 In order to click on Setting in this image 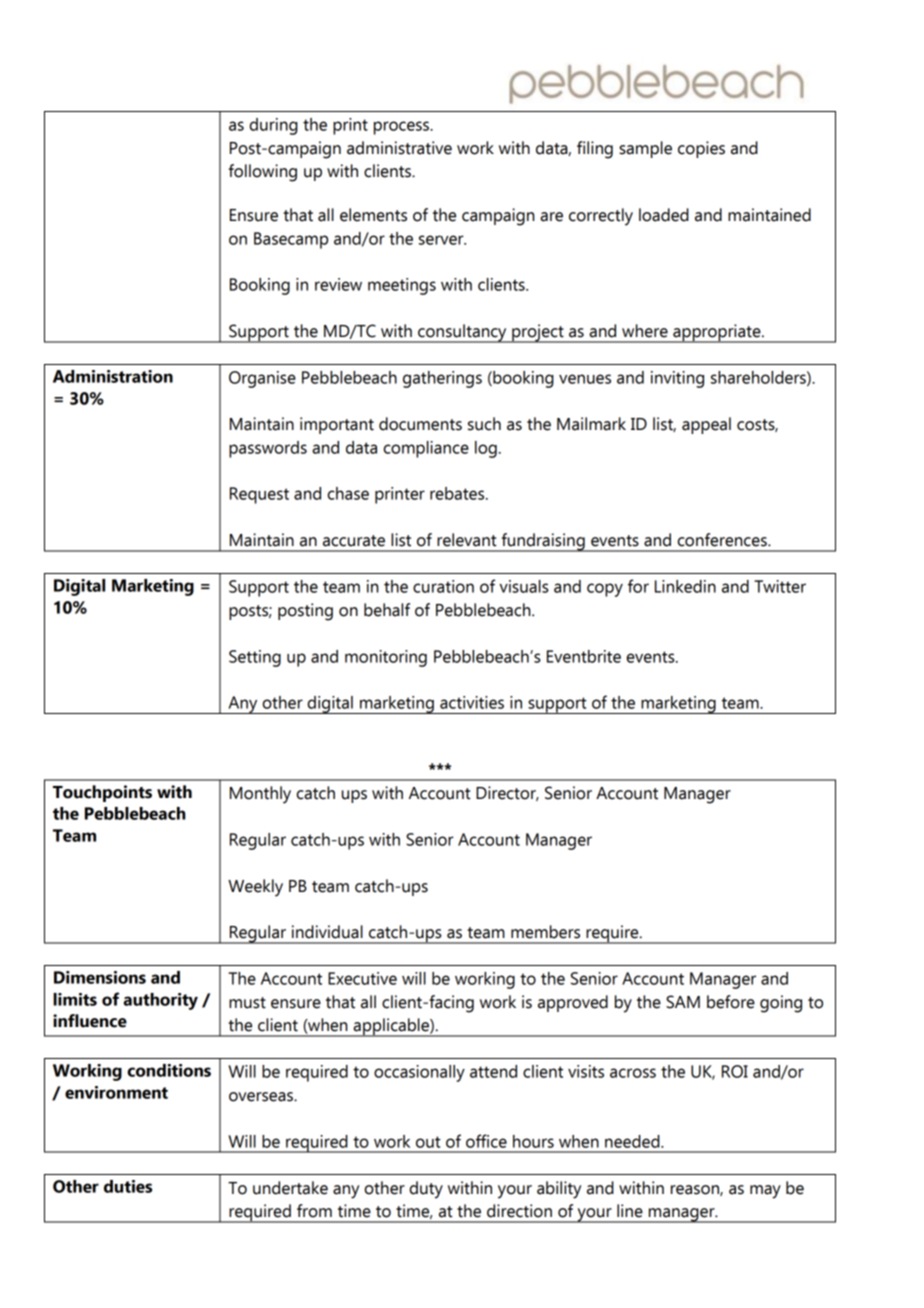, I will do `click(255, 658)`.
